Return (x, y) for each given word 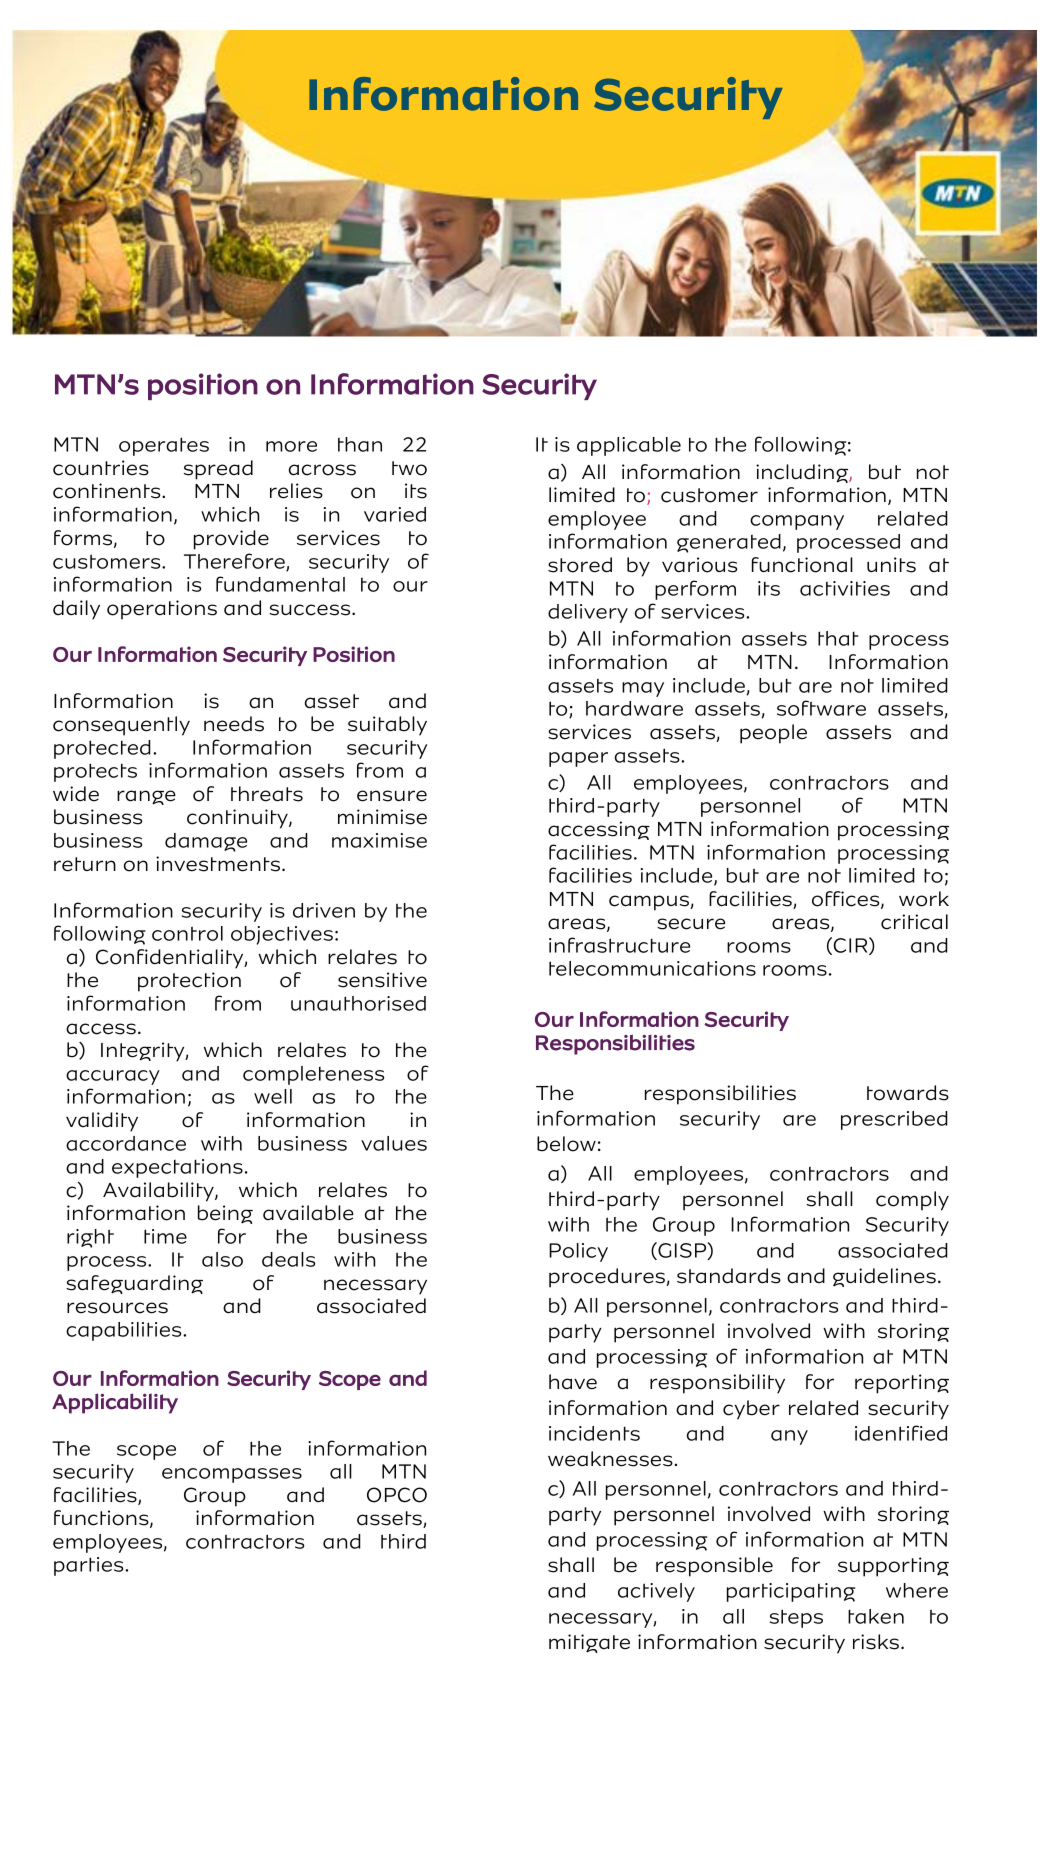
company (797, 522)
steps (796, 1618)
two (409, 468)
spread (218, 470)
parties (90, 1566)
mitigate (589, 1643)
